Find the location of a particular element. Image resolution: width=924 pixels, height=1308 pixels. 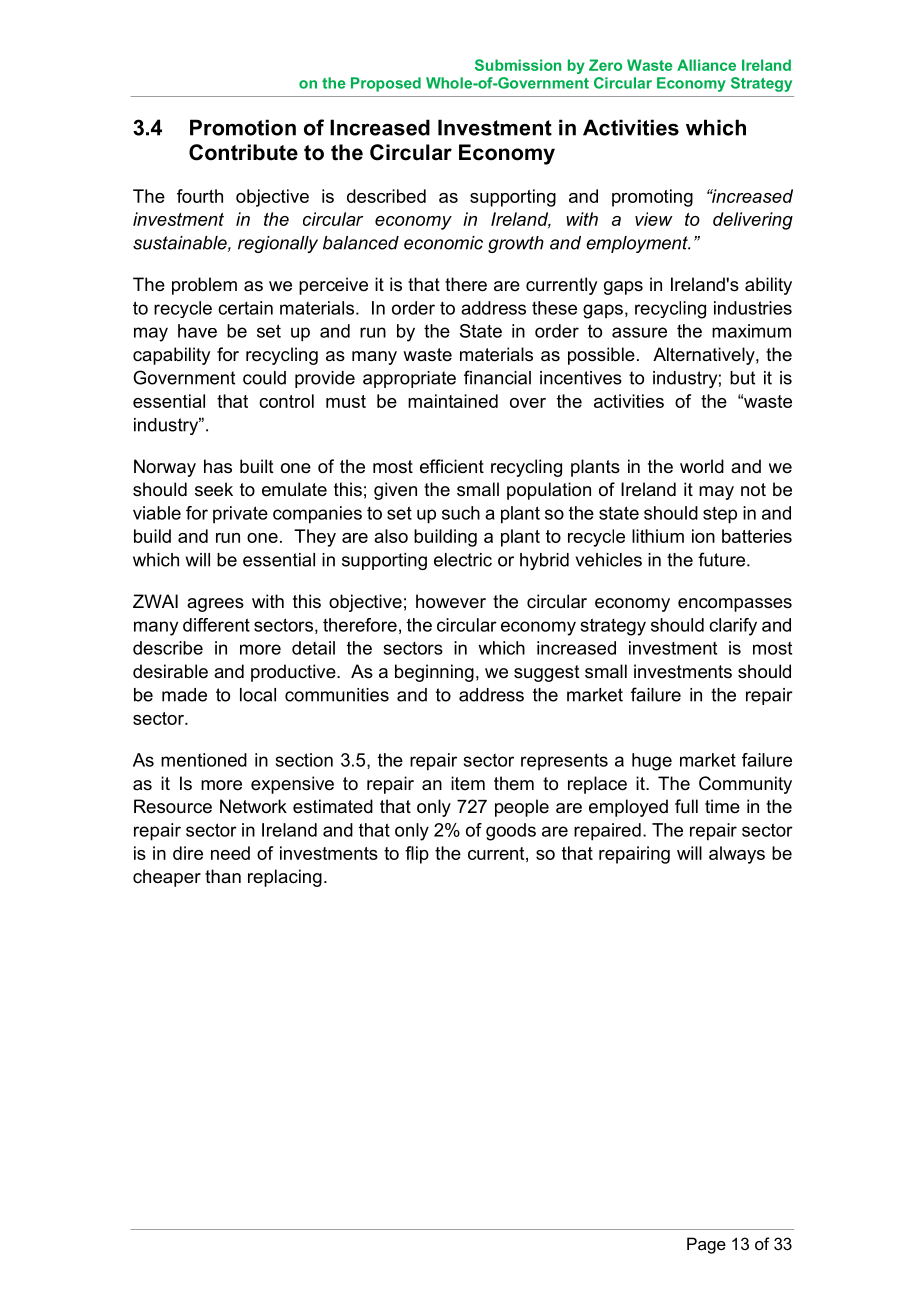

Promotion is located at coordinates (243, 127).
